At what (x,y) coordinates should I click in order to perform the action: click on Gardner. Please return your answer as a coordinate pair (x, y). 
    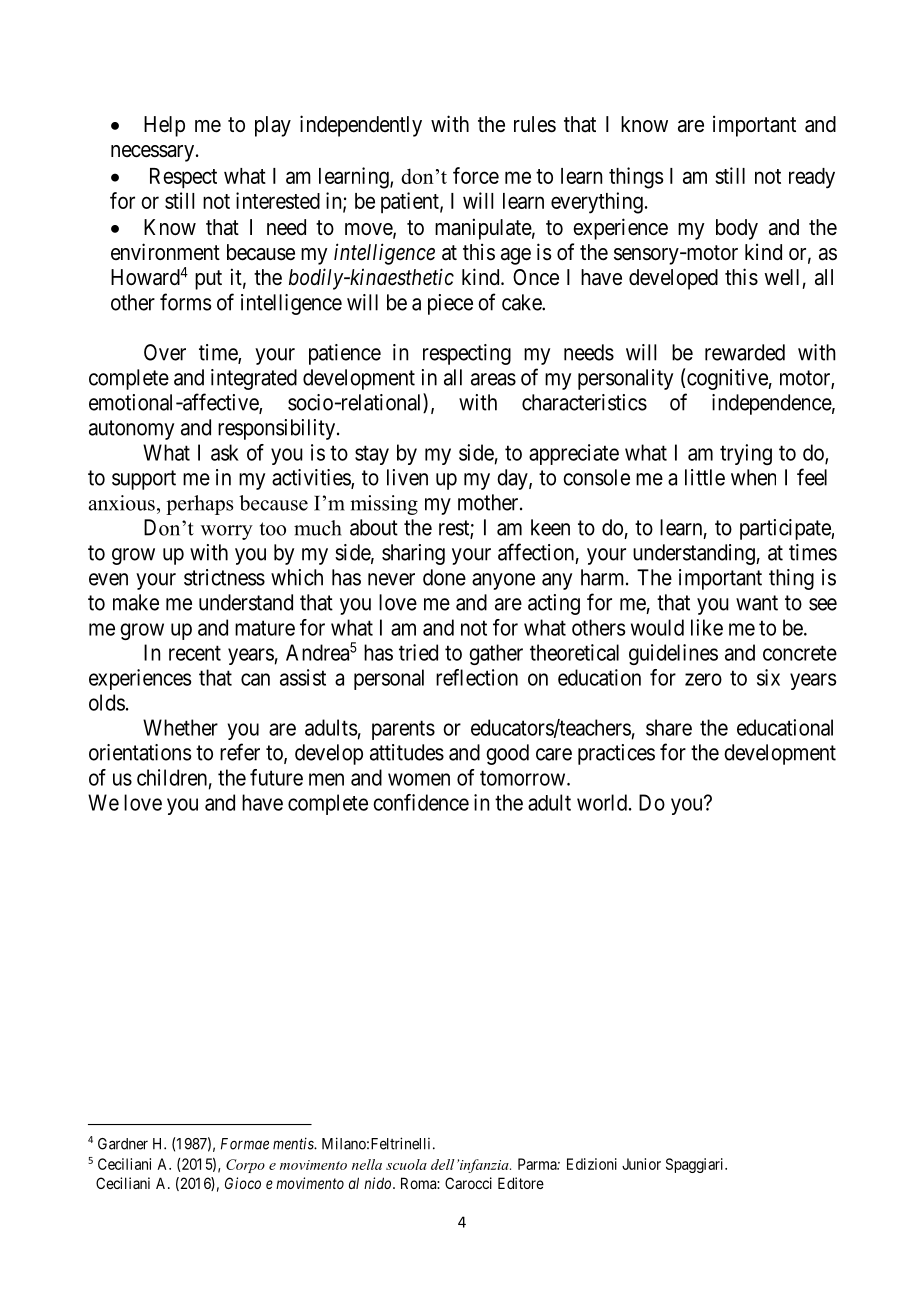
    Looking at the image, I should click on (123, 1144).
